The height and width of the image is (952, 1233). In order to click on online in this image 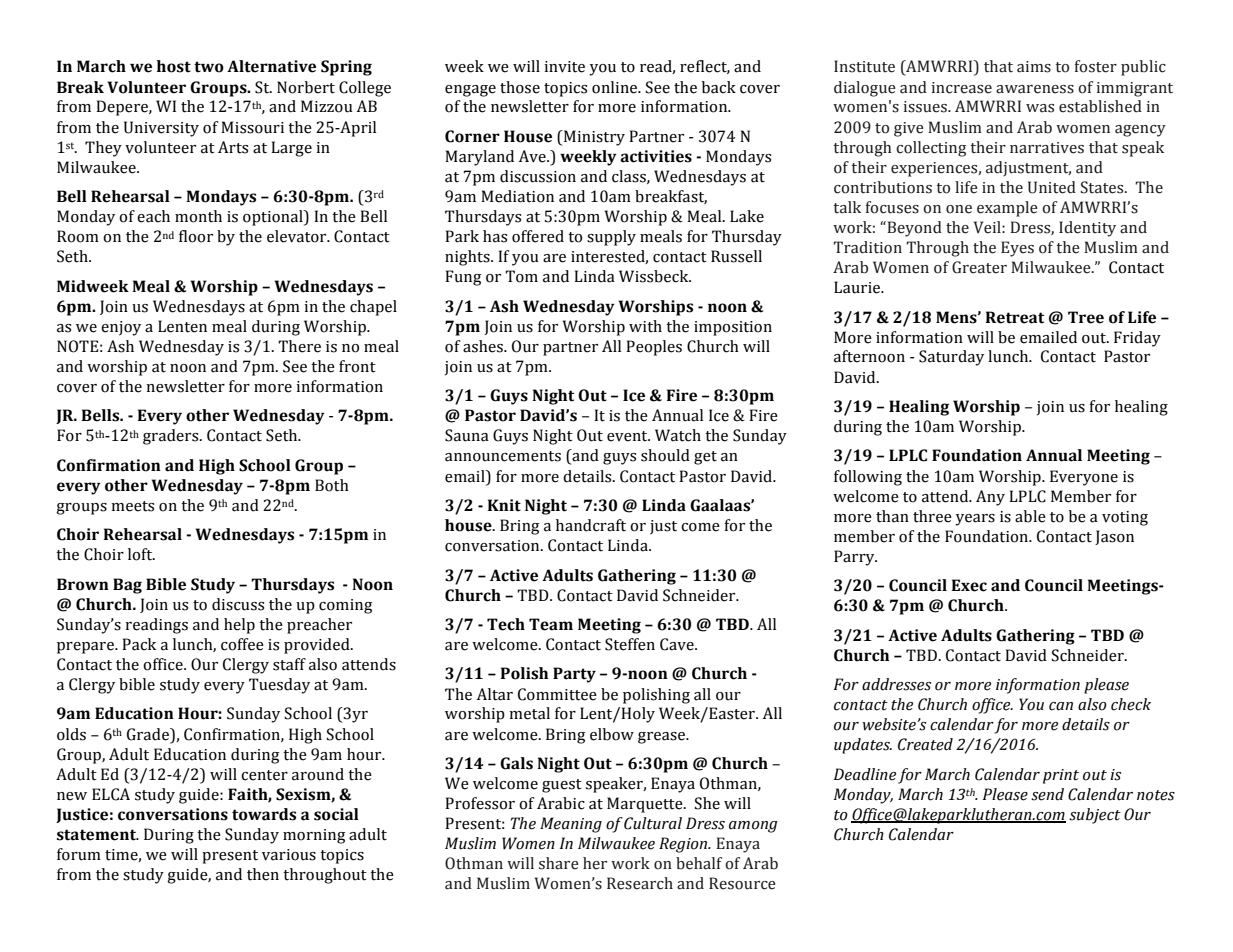, I will do `click(616, 87)`.
